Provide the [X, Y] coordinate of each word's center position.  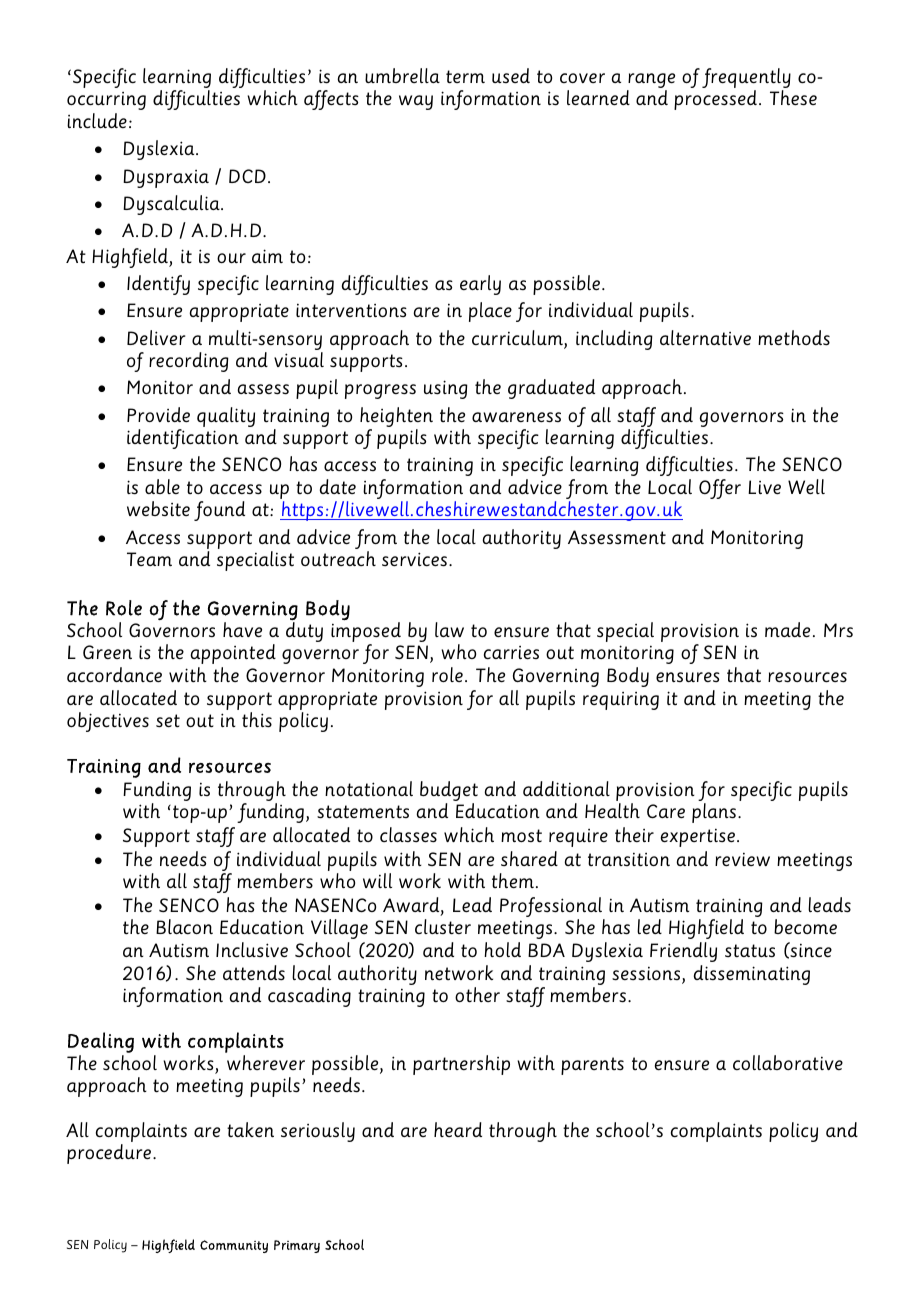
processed [715, 100]
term [465, 77]
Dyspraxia [166, 178]
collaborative [788, 1062]
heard [458, 1129]
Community [234, 1246]
